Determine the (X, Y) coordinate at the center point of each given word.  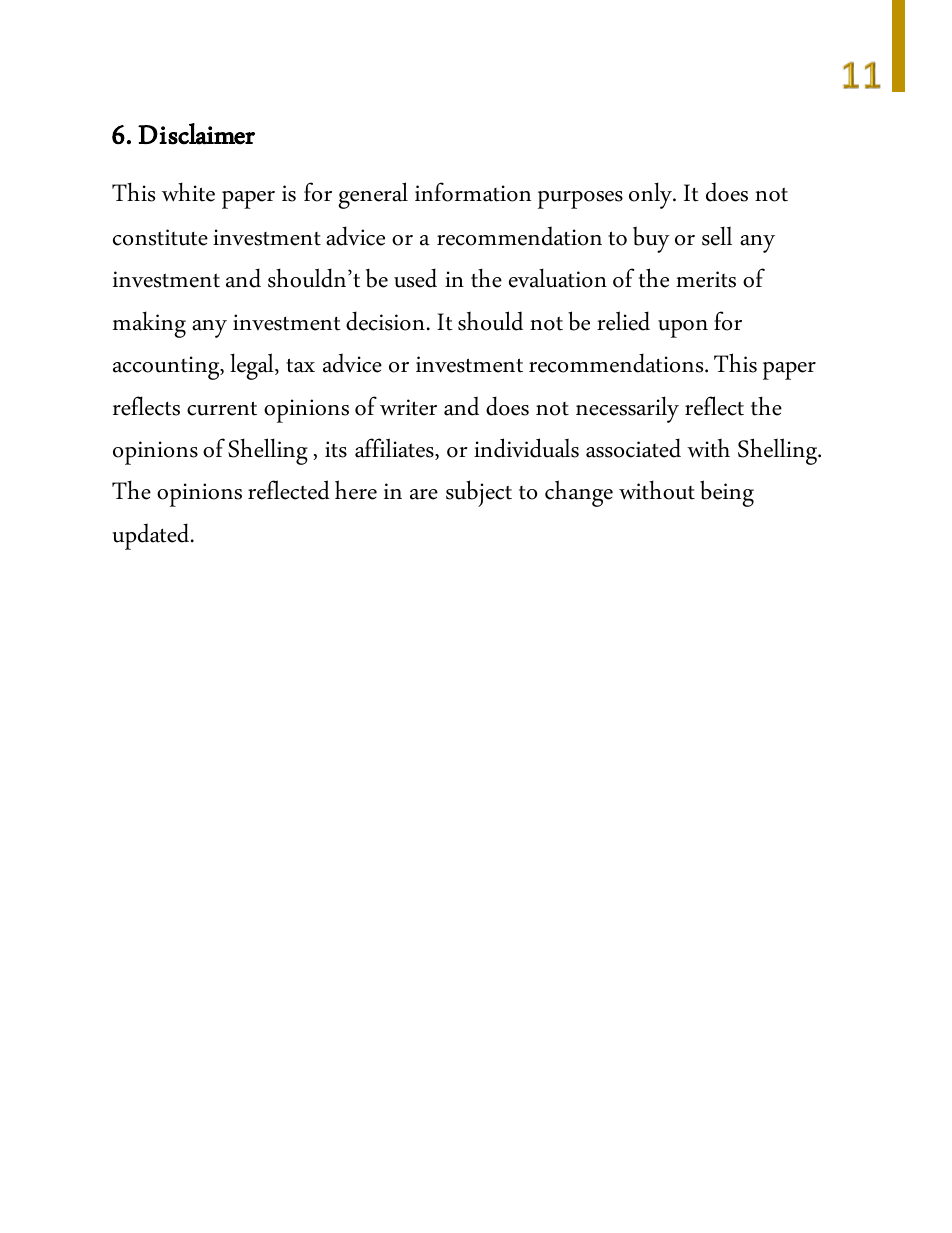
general (373, 195)
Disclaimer (196, 134)
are (424, 494)
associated (633, 448)
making (149, 324)
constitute (160, 237)
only (652, 195)
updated (152, 536)
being (727, 493)
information (473, 192)
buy (651, 239)
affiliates (395, 449)
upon (683, 329)
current (222, 408)
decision (385, 321)
